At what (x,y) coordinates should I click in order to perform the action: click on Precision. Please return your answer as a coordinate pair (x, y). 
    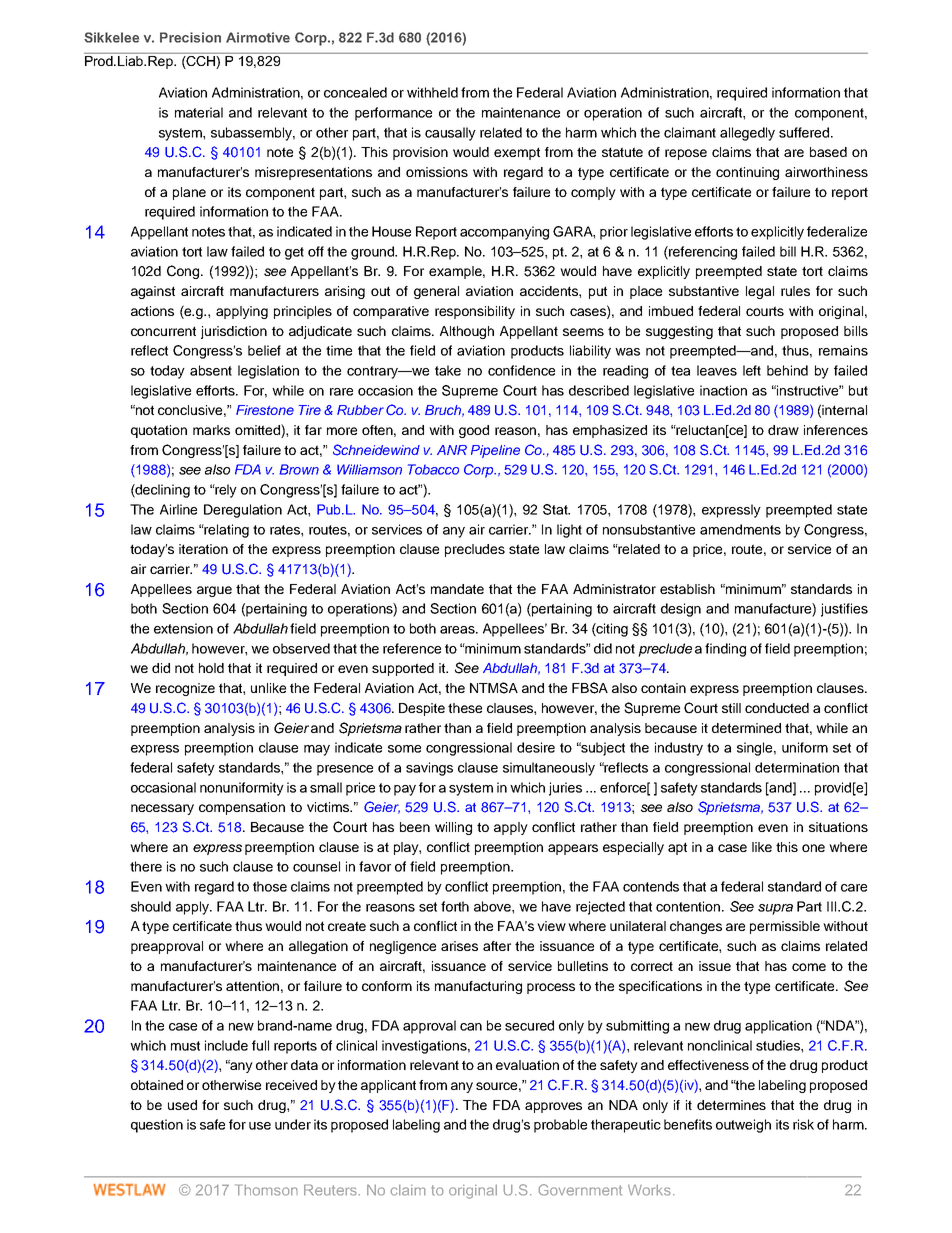
    Looking at the image, I should click on (190, 37).
